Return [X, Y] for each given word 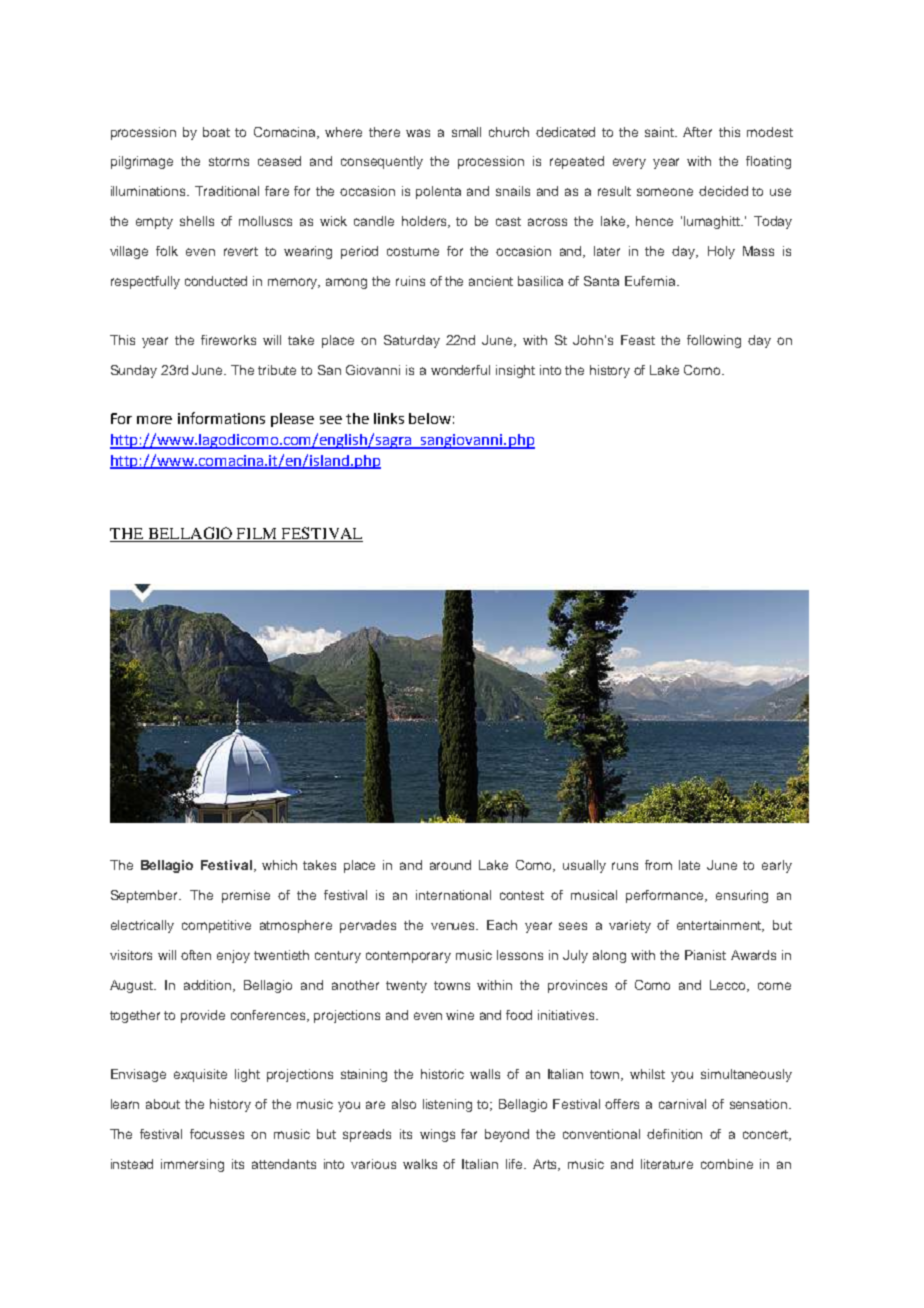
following [714, 341]
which [279, 865]
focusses [217, 1134]
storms [229, 161]
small [466, 132]
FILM [256, 533]
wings [437, 1135]
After [697, 132]
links [389, 418]
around [450, 865]
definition [674, 1134]
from [658, 865]
